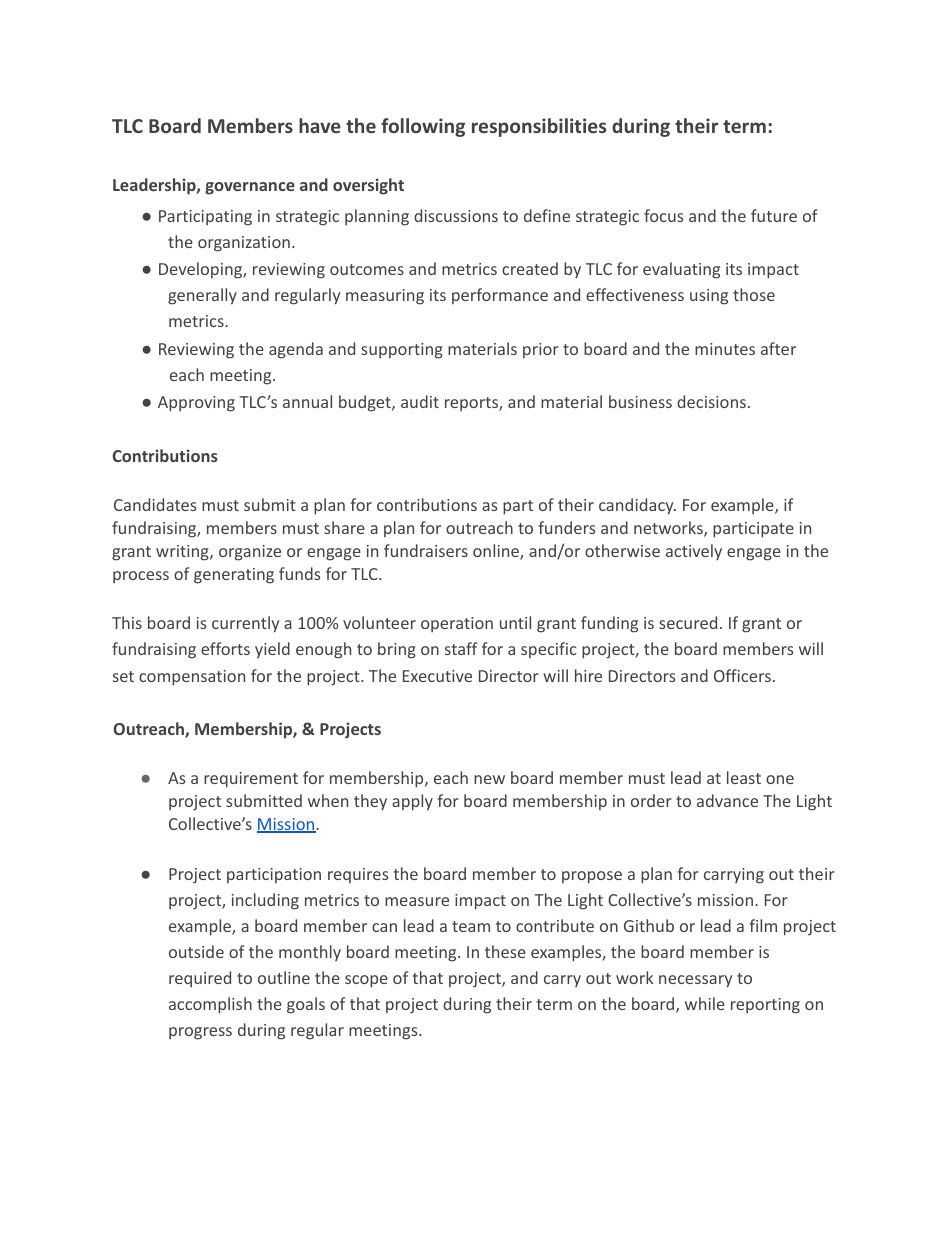 The height and width of the screenshot is (1233, 952). What do you see at coordinates (366, 981) in the screenshot?
I see `scope` at bounding box center [366, 981].
